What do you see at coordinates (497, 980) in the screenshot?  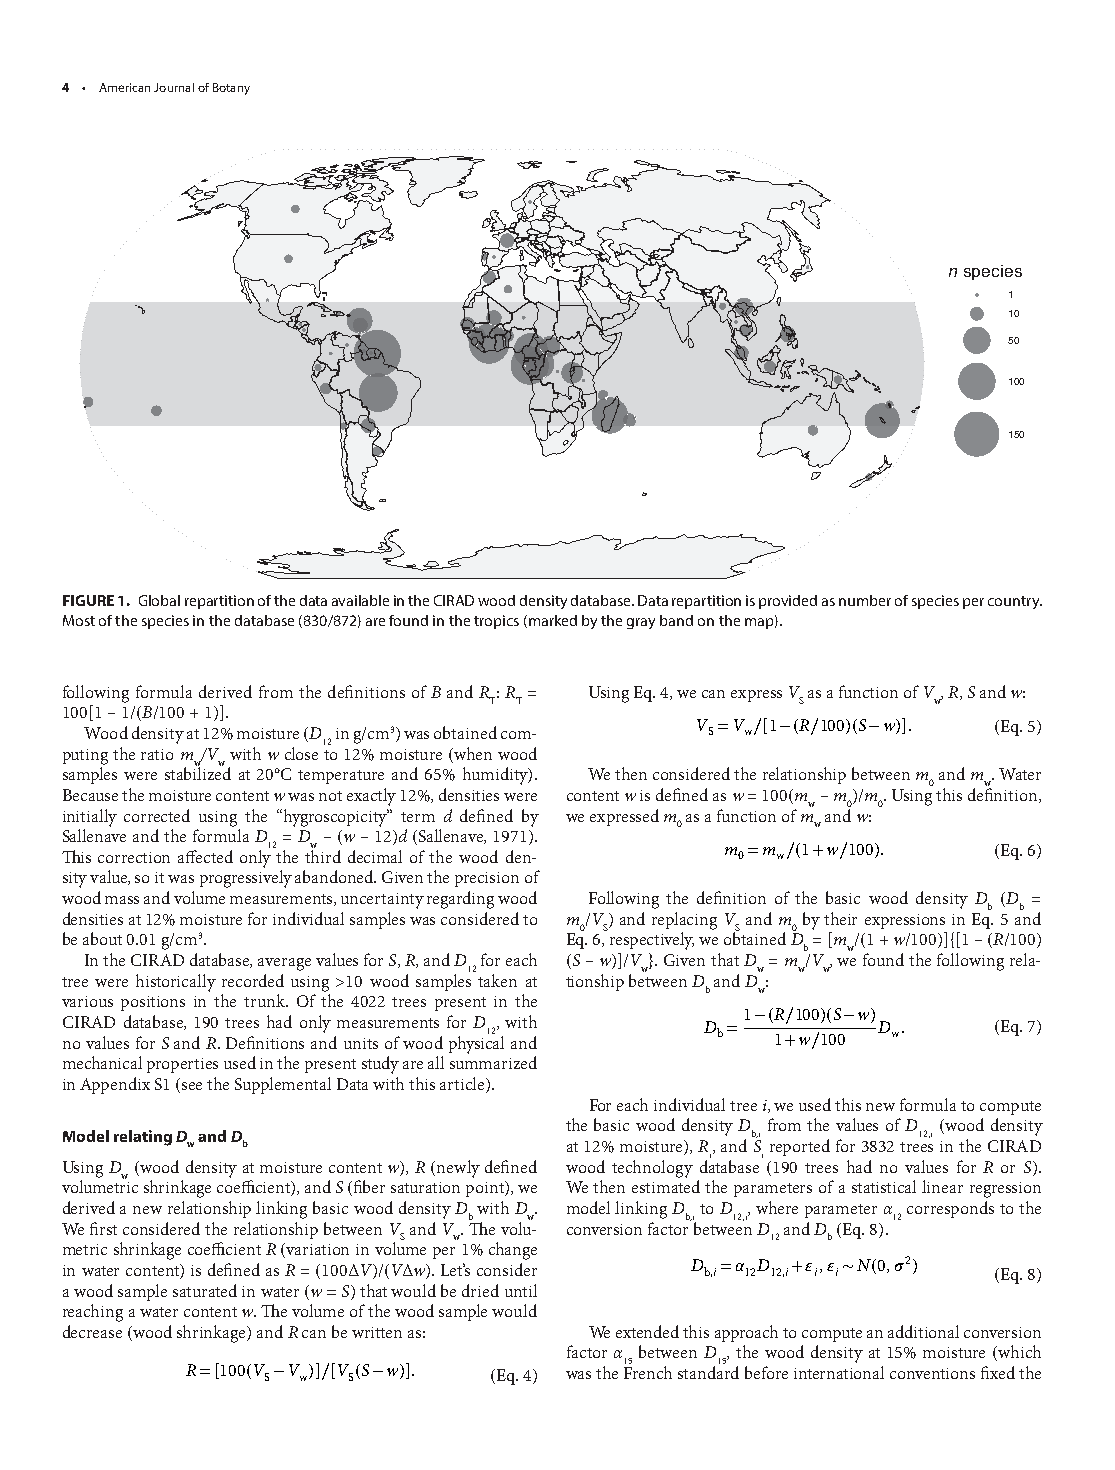 I see `taken` at bounding box center [497, 980].
